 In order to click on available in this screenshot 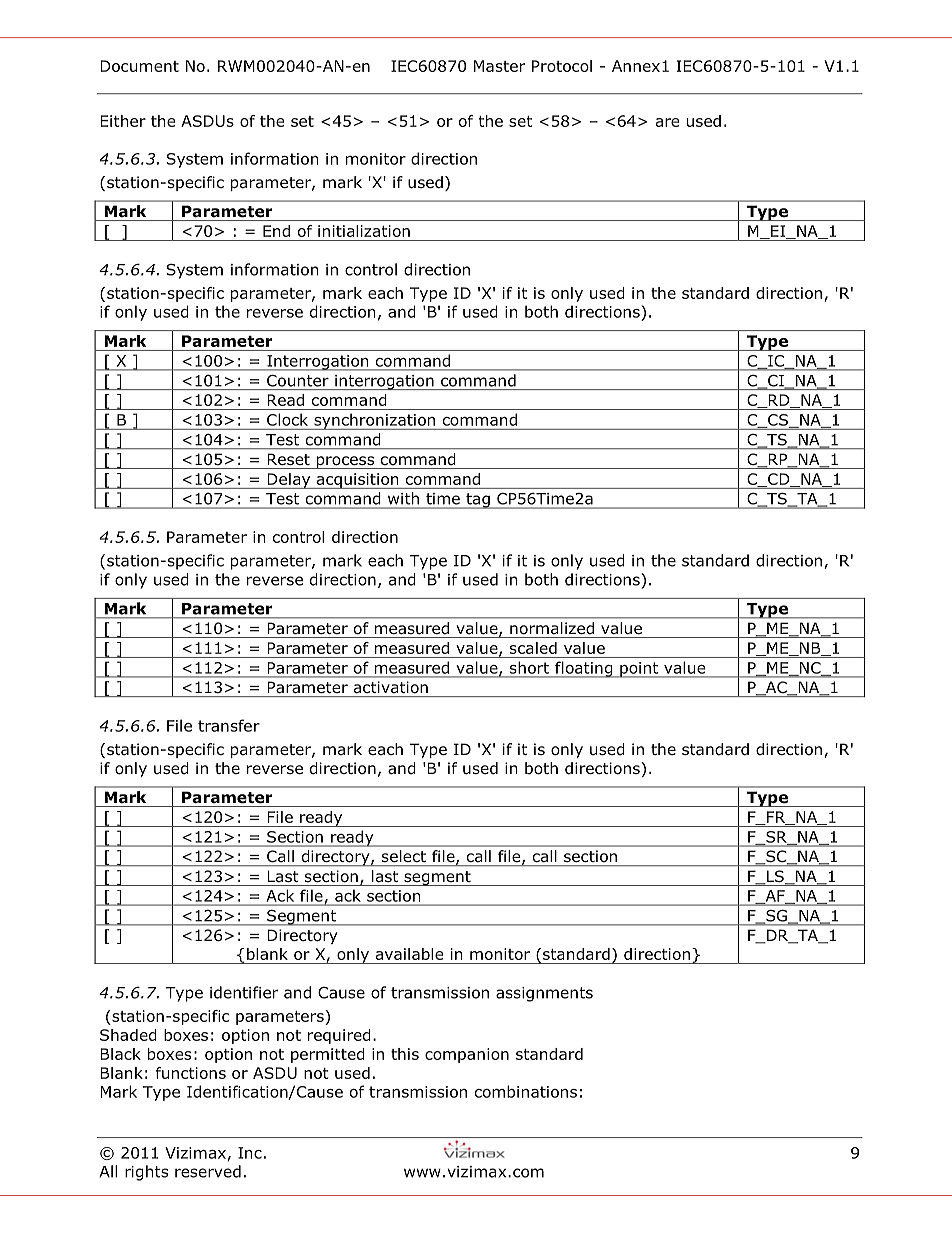, I will do `click(409, 954)`.
